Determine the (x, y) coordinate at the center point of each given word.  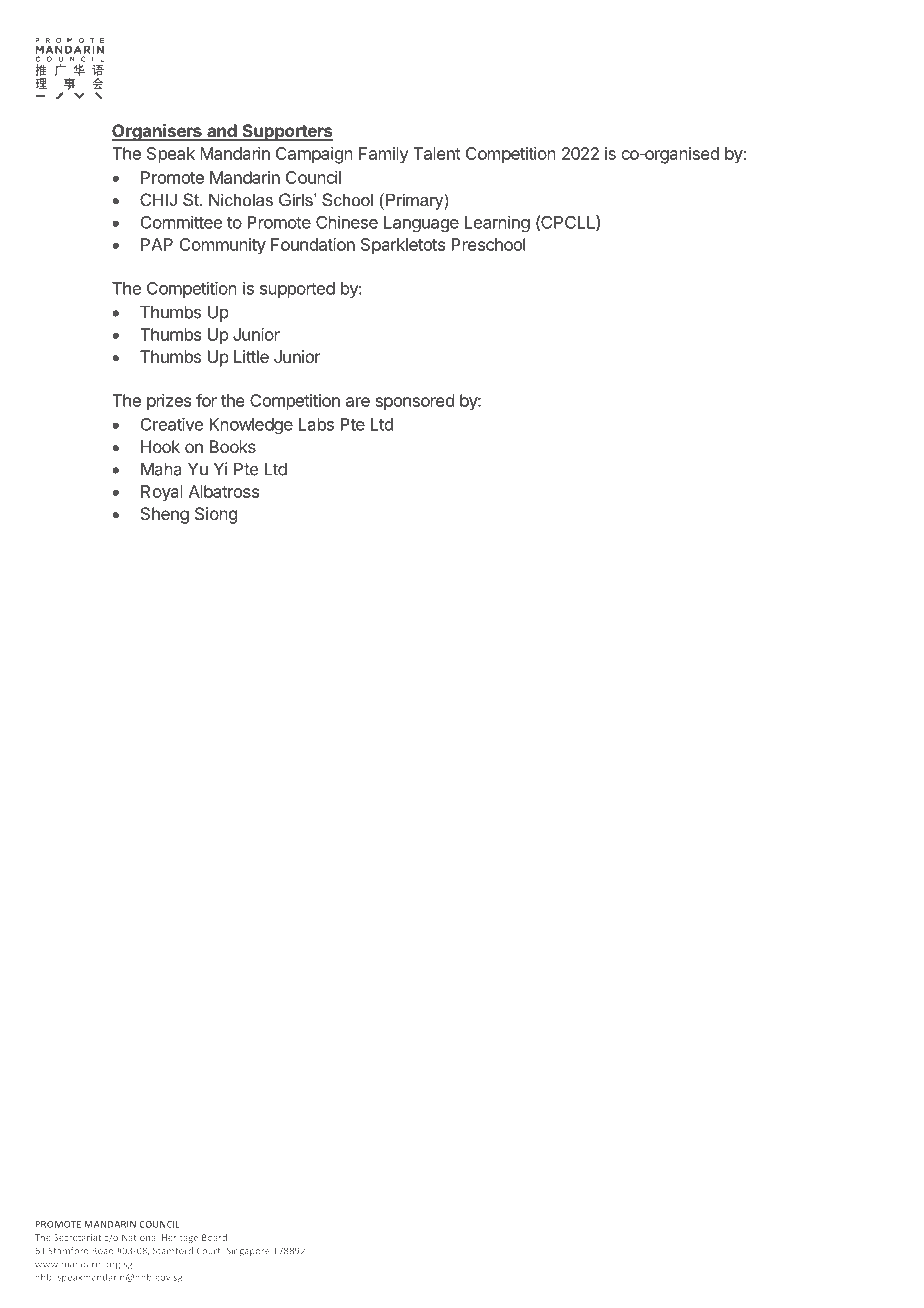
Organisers (157, 132)
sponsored (415, 402)
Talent (437, 153)
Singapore (248, 1251)
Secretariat (77, 1237)
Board (214, 1237)
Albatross (224, 491)
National (140, 1237)
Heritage (180, 1238)
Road (102, 1250)
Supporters (286, 132)
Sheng (165, 515)
